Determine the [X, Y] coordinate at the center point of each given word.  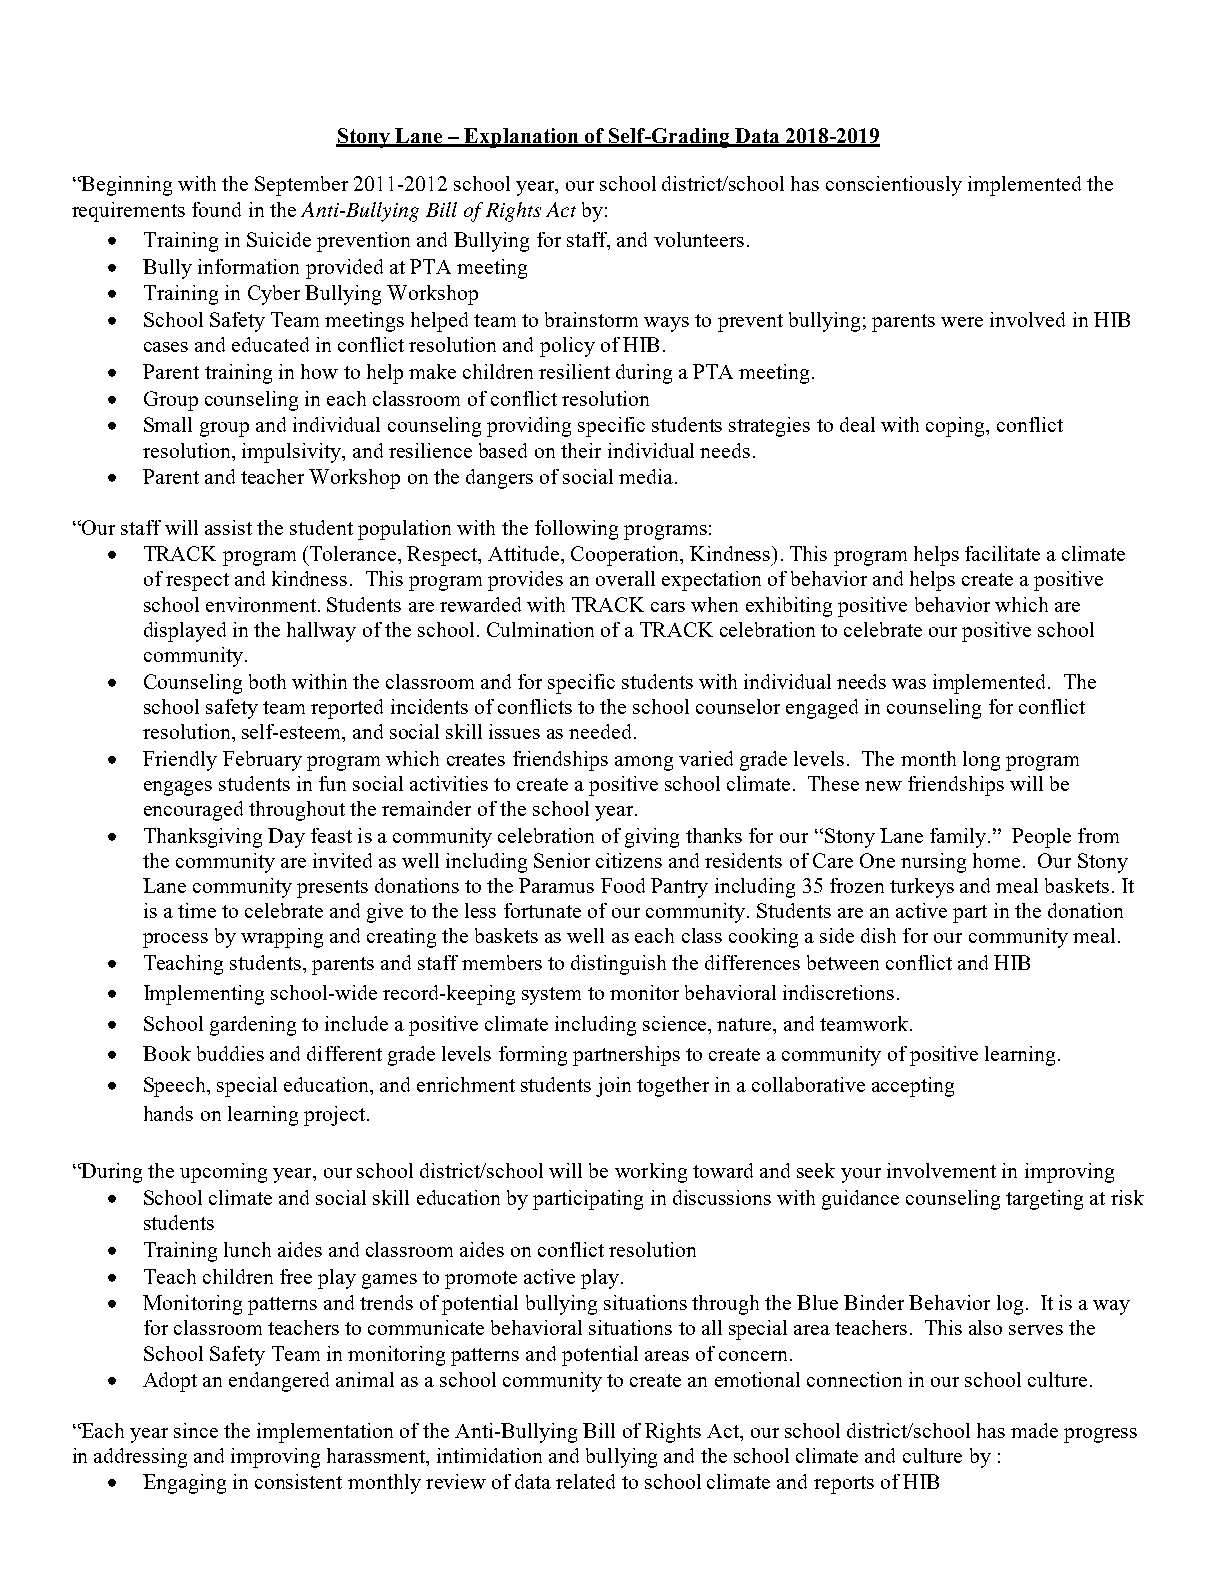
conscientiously [894, 186]
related [585, 1481]
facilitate [1002, 553]
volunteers [699, 239]
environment [262, 604]
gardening [253, 1026]
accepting [913, 1087]
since [196, 1430]
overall [625, 578]
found [216, 209]
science [676, 1023]
